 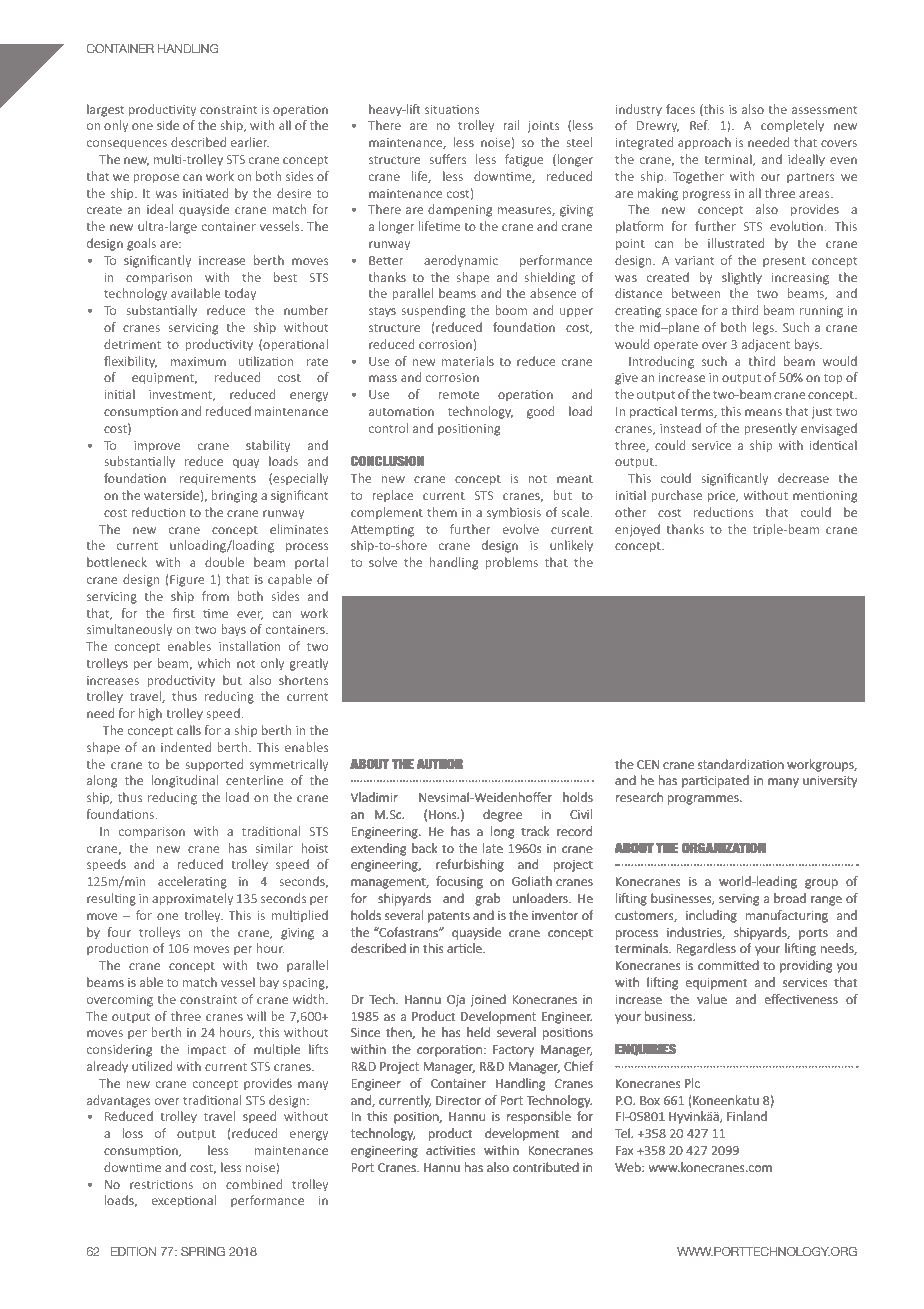 What do you see at coordinates (450, 1150) in the screenshot?
I see `activities` at bounding box center [450, 1150].
